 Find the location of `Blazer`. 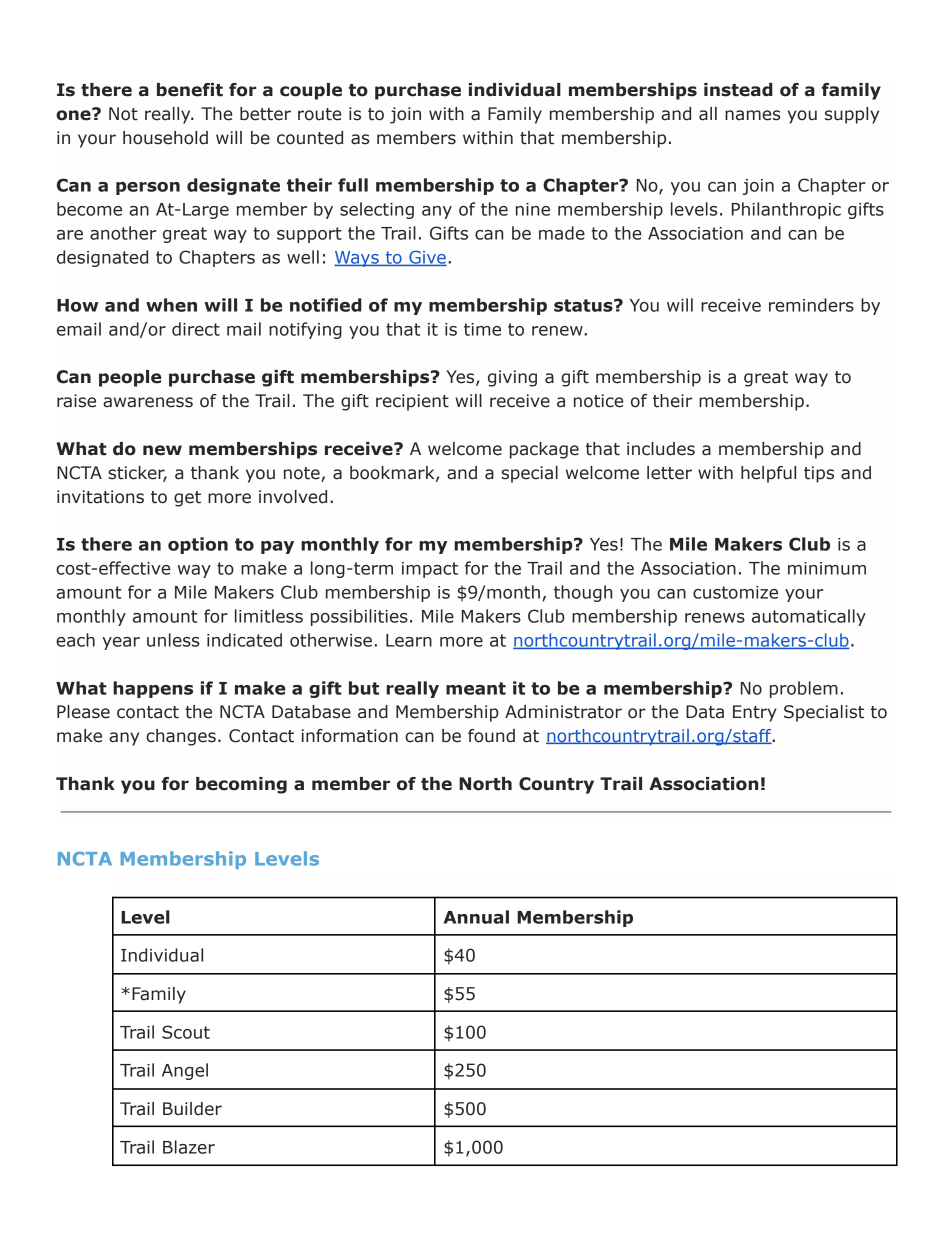

Blazer is located at coordinates (189, 1147).
